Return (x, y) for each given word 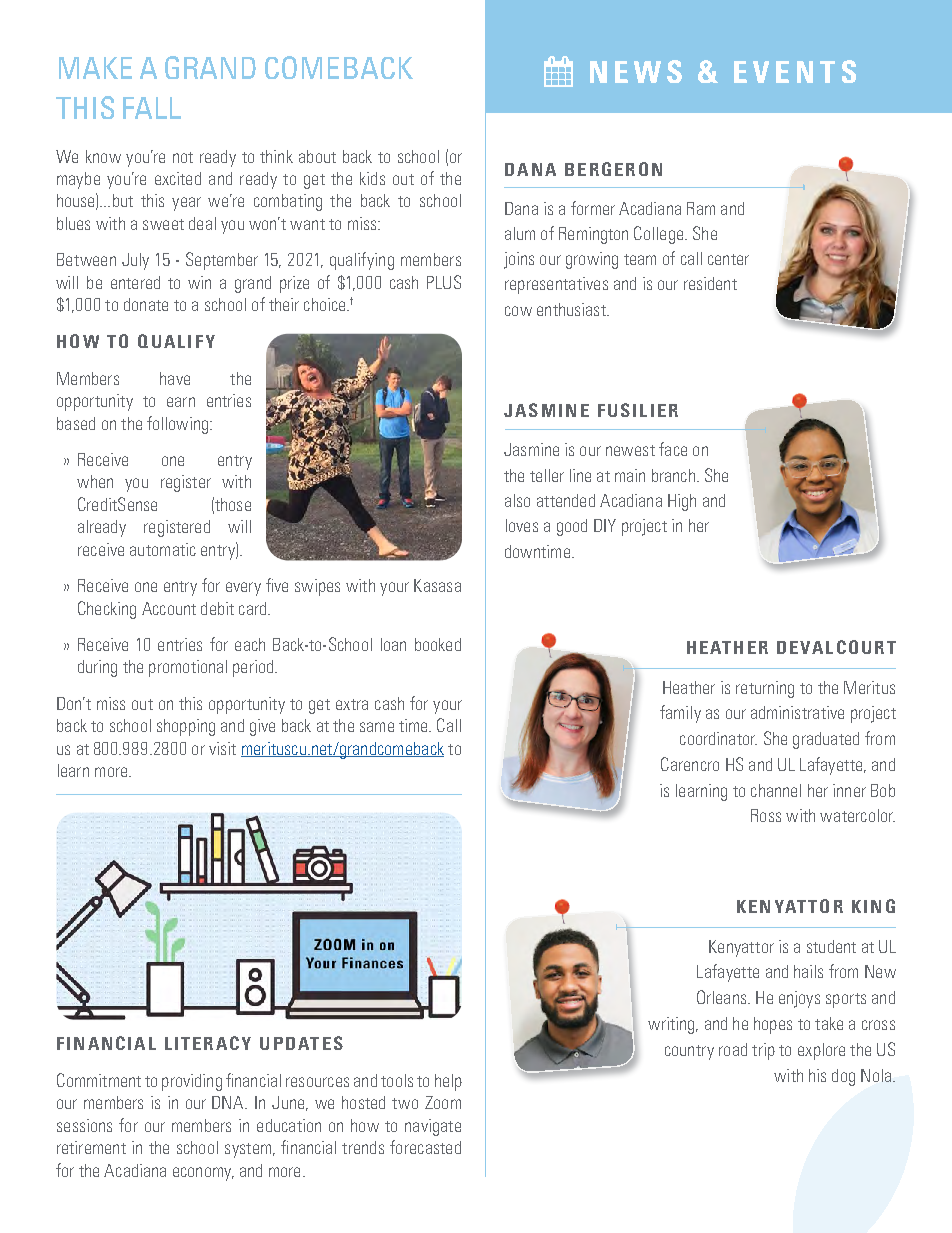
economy (203, 1174)
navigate (433, 1127)
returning (765, 689)
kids (372, 178)
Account (169, 608)
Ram (701, 208)
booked (438, 644)
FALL (152, 108)
